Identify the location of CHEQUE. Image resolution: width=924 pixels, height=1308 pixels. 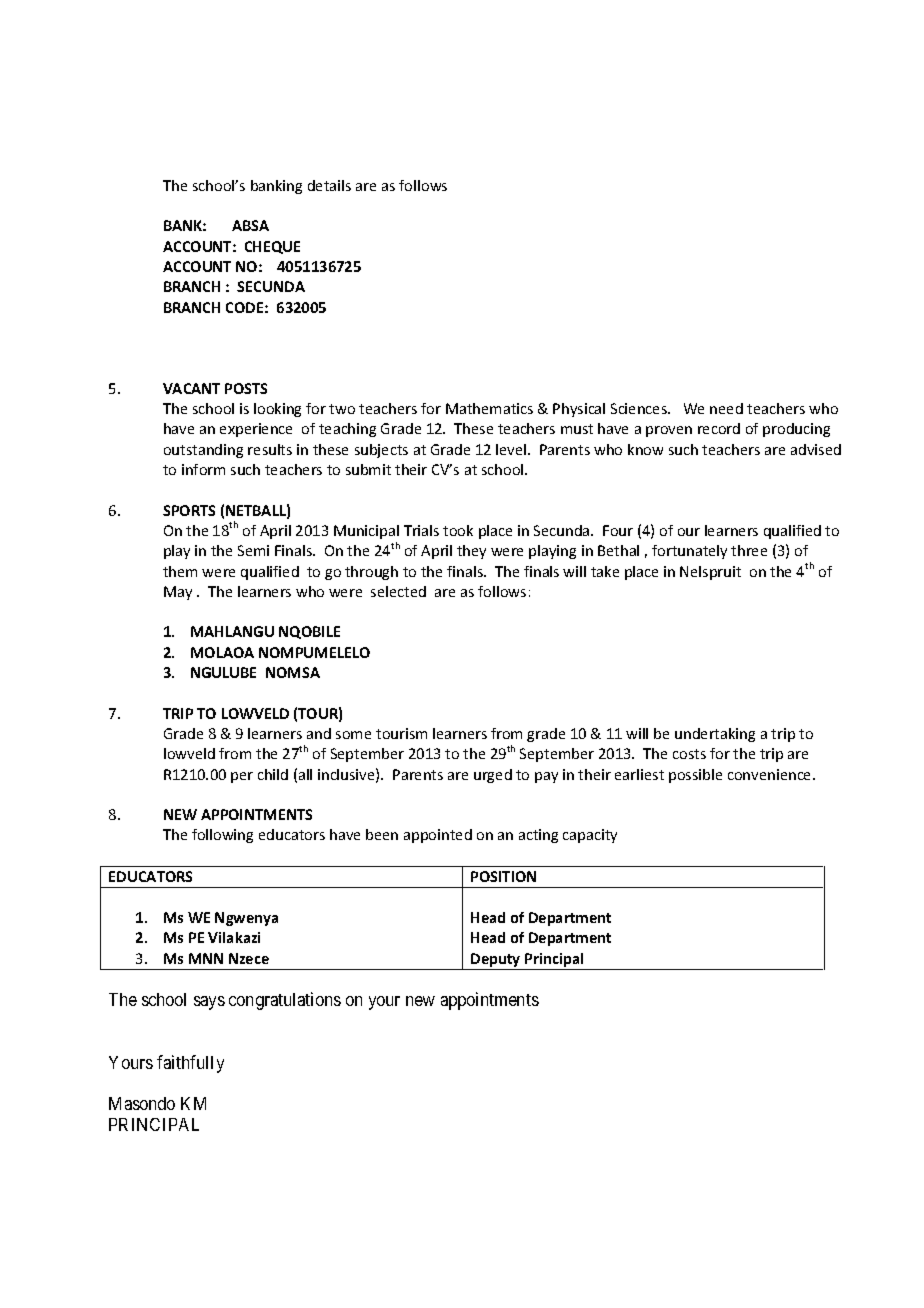
(272, 247).
